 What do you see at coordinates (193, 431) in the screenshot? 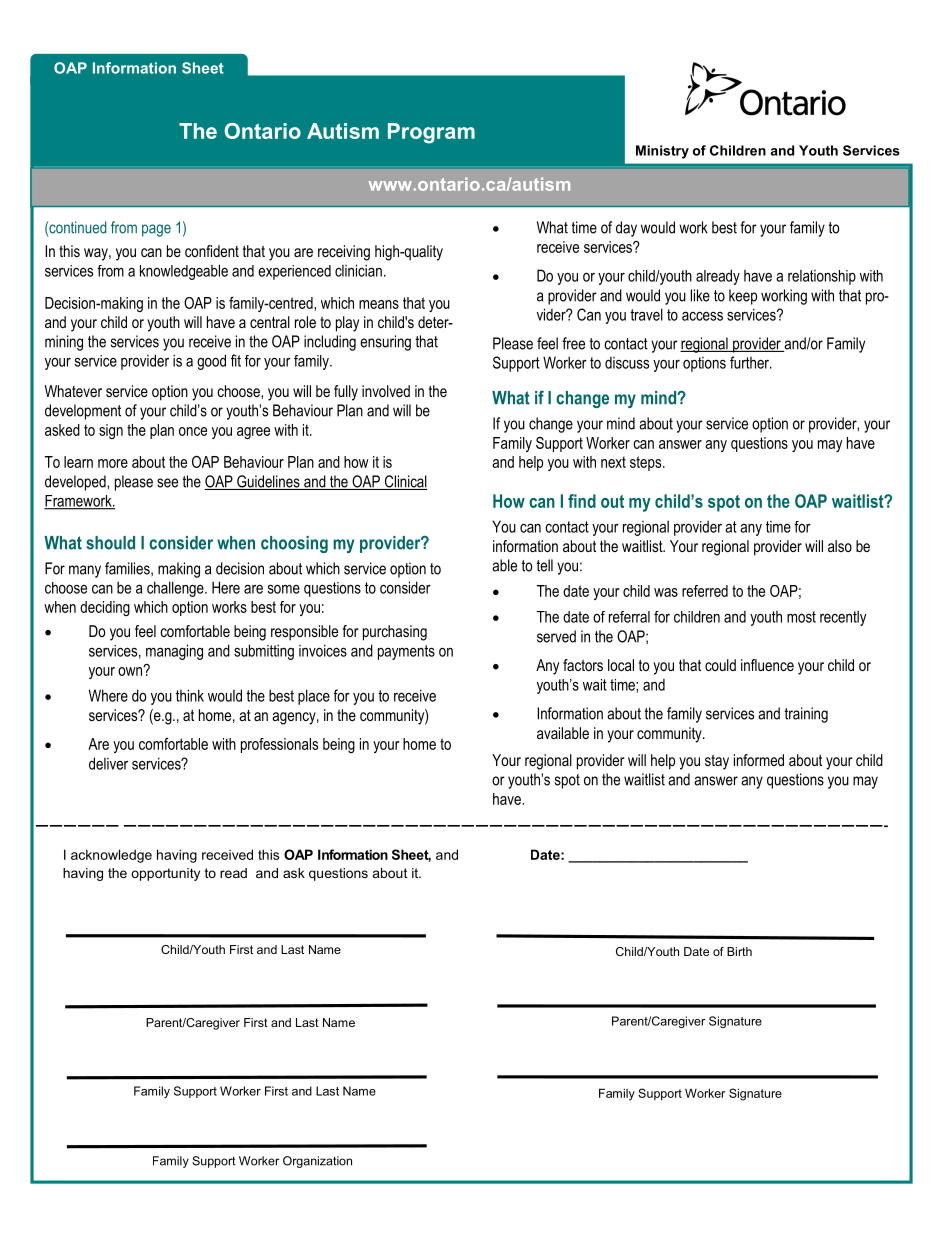
I see `once` at bounding box center [193, 431].
